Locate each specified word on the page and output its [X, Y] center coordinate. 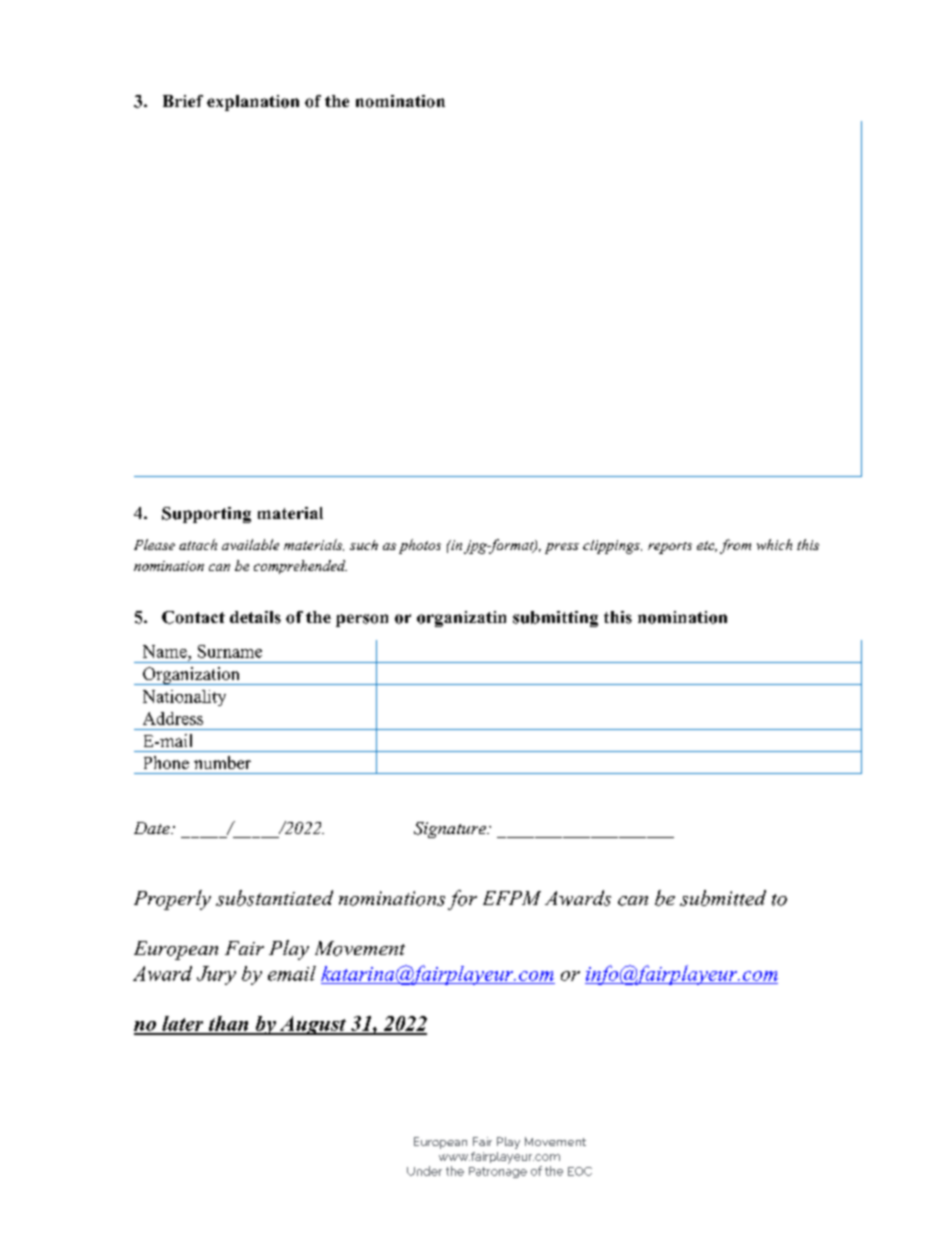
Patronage [498, 1172]
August [313, 1025]
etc [707, 546]
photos [420, 546]
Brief [183, 101]
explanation [253, 103]
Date [153, 828]
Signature [451, 830]
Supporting [206, 515]
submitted [723, 898]
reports [670, 548]
